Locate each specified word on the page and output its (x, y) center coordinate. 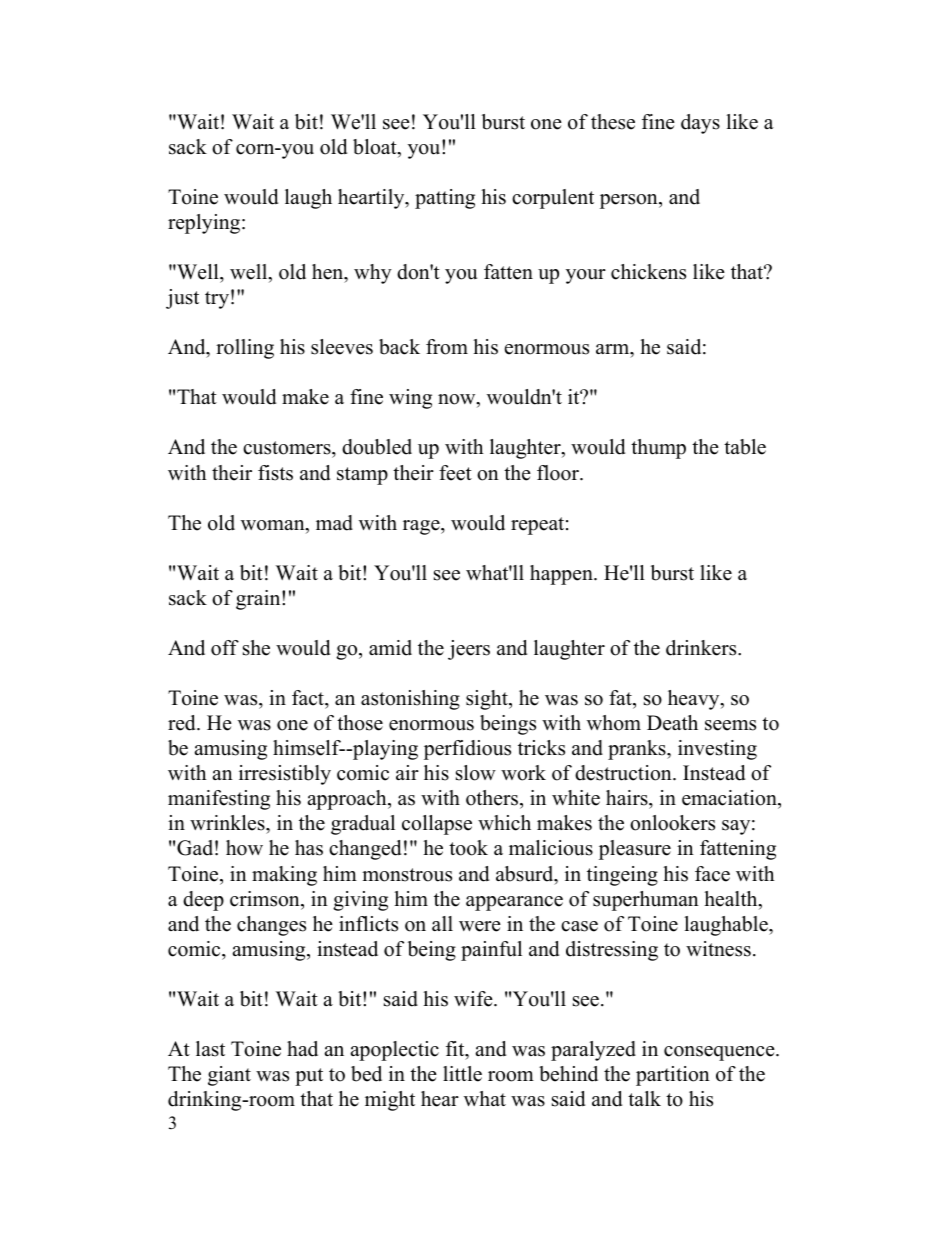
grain (259, 600)
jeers (469, 650)
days (700, 124)
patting (445, 199)
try (217, 300)
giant (229, 1076)
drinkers (702, 648)
